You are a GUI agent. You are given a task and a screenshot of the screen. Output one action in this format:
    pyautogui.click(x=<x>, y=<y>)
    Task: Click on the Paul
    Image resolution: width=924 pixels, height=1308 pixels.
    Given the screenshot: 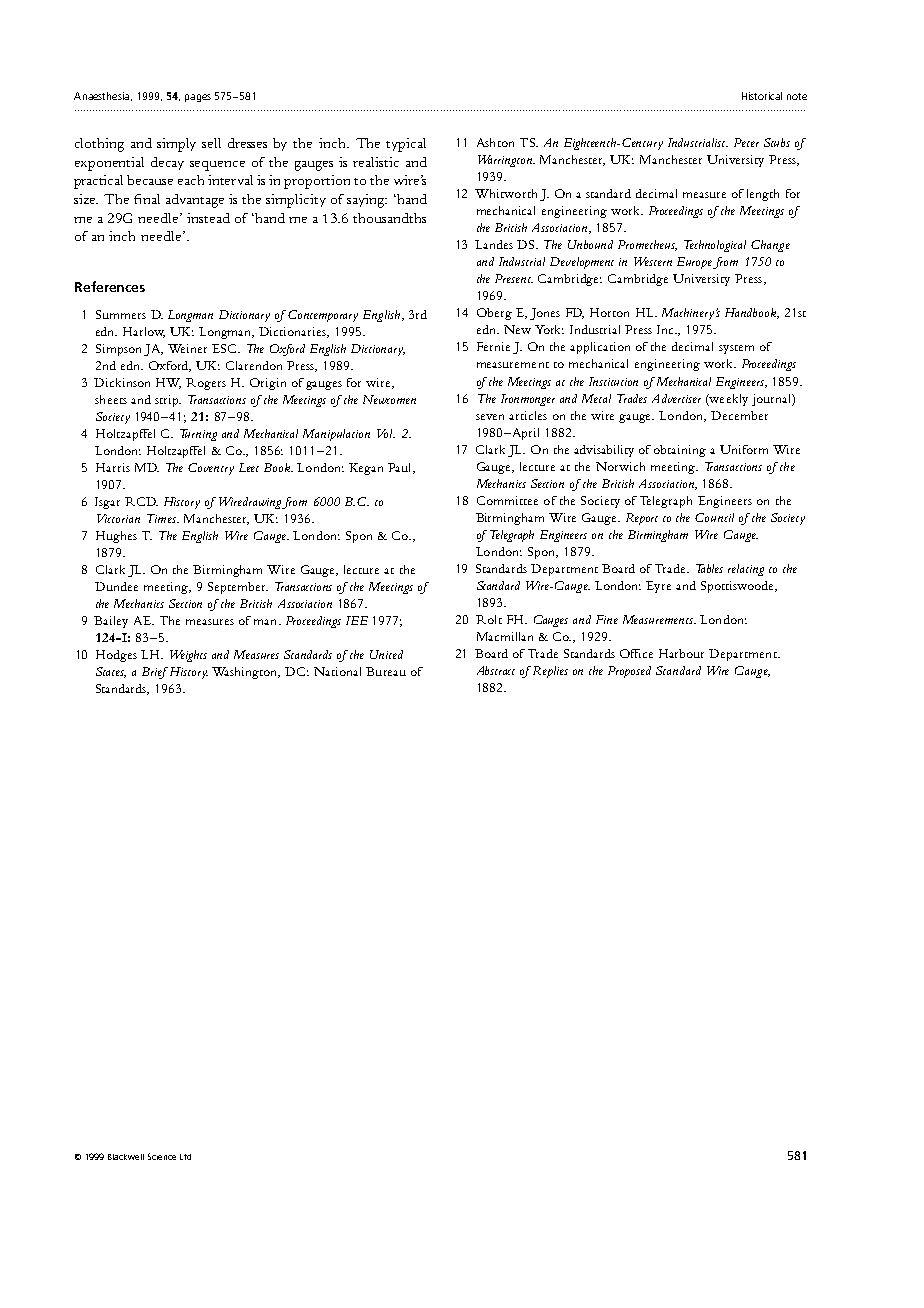 What is the action you would take?
    pyautogui.click(x=401, y=468)
